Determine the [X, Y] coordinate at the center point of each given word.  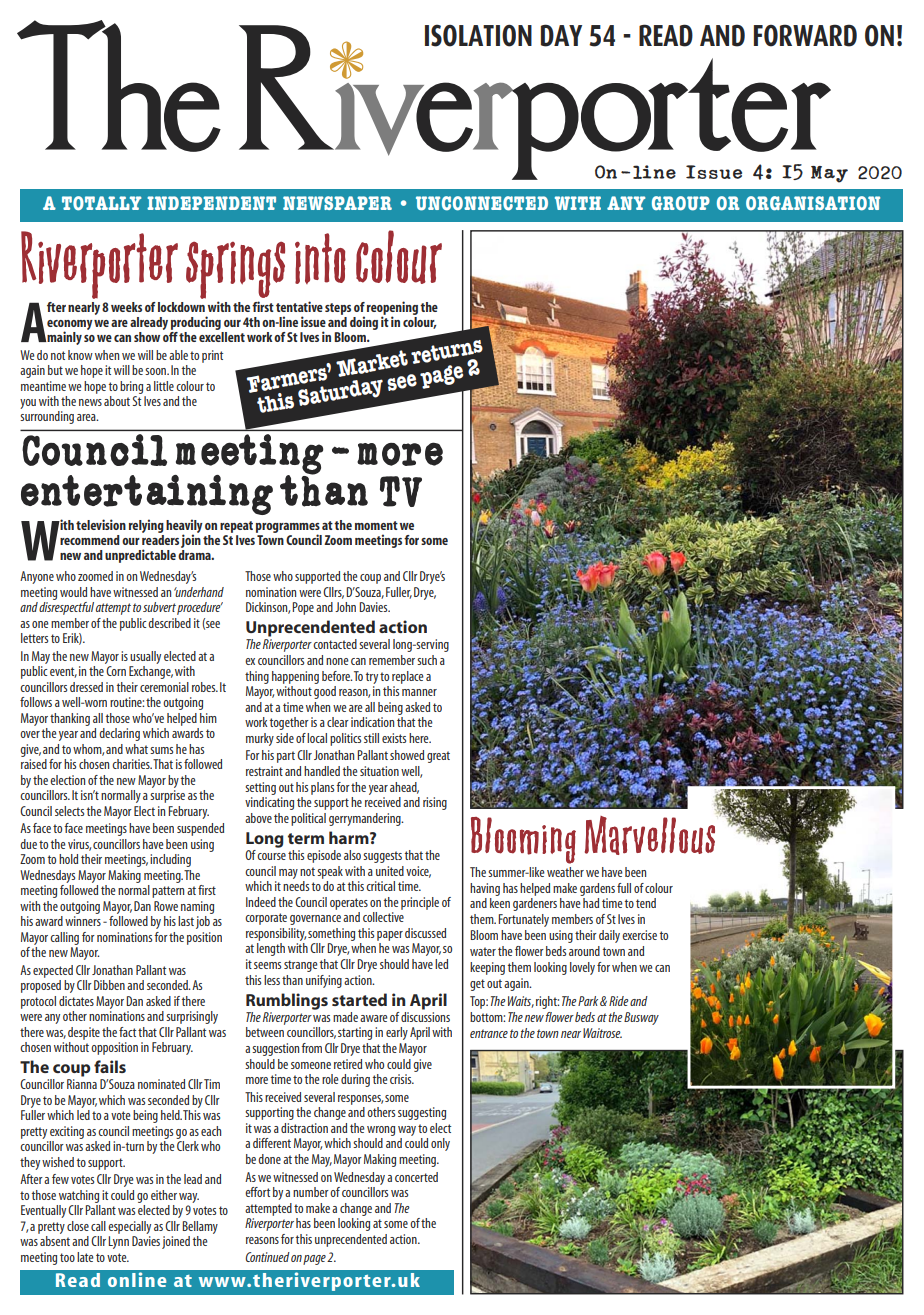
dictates [76, 1001]
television [101, 524]
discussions [425, 1015]
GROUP [681, 203]
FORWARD [805, 35]
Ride [619, 1001]
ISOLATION [478, 35]
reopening [392, 309]
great [438, 757]
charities [132, 764]
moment [376, 525]
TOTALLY [101, 203]
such [427, 660]
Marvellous [650, 835]
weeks [126, 307]
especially [129, 1227]
